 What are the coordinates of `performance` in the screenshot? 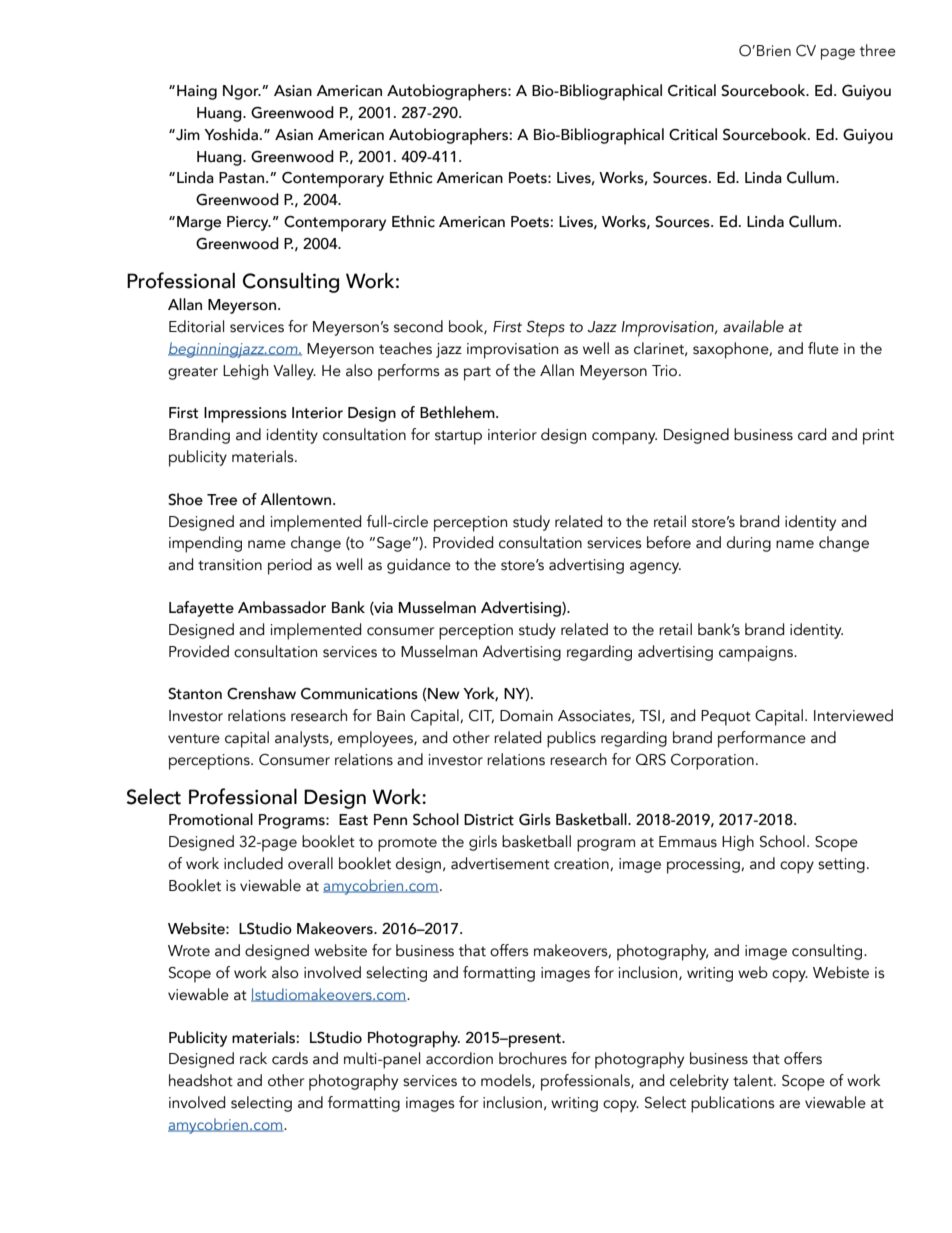 It's located at (762, 739).
